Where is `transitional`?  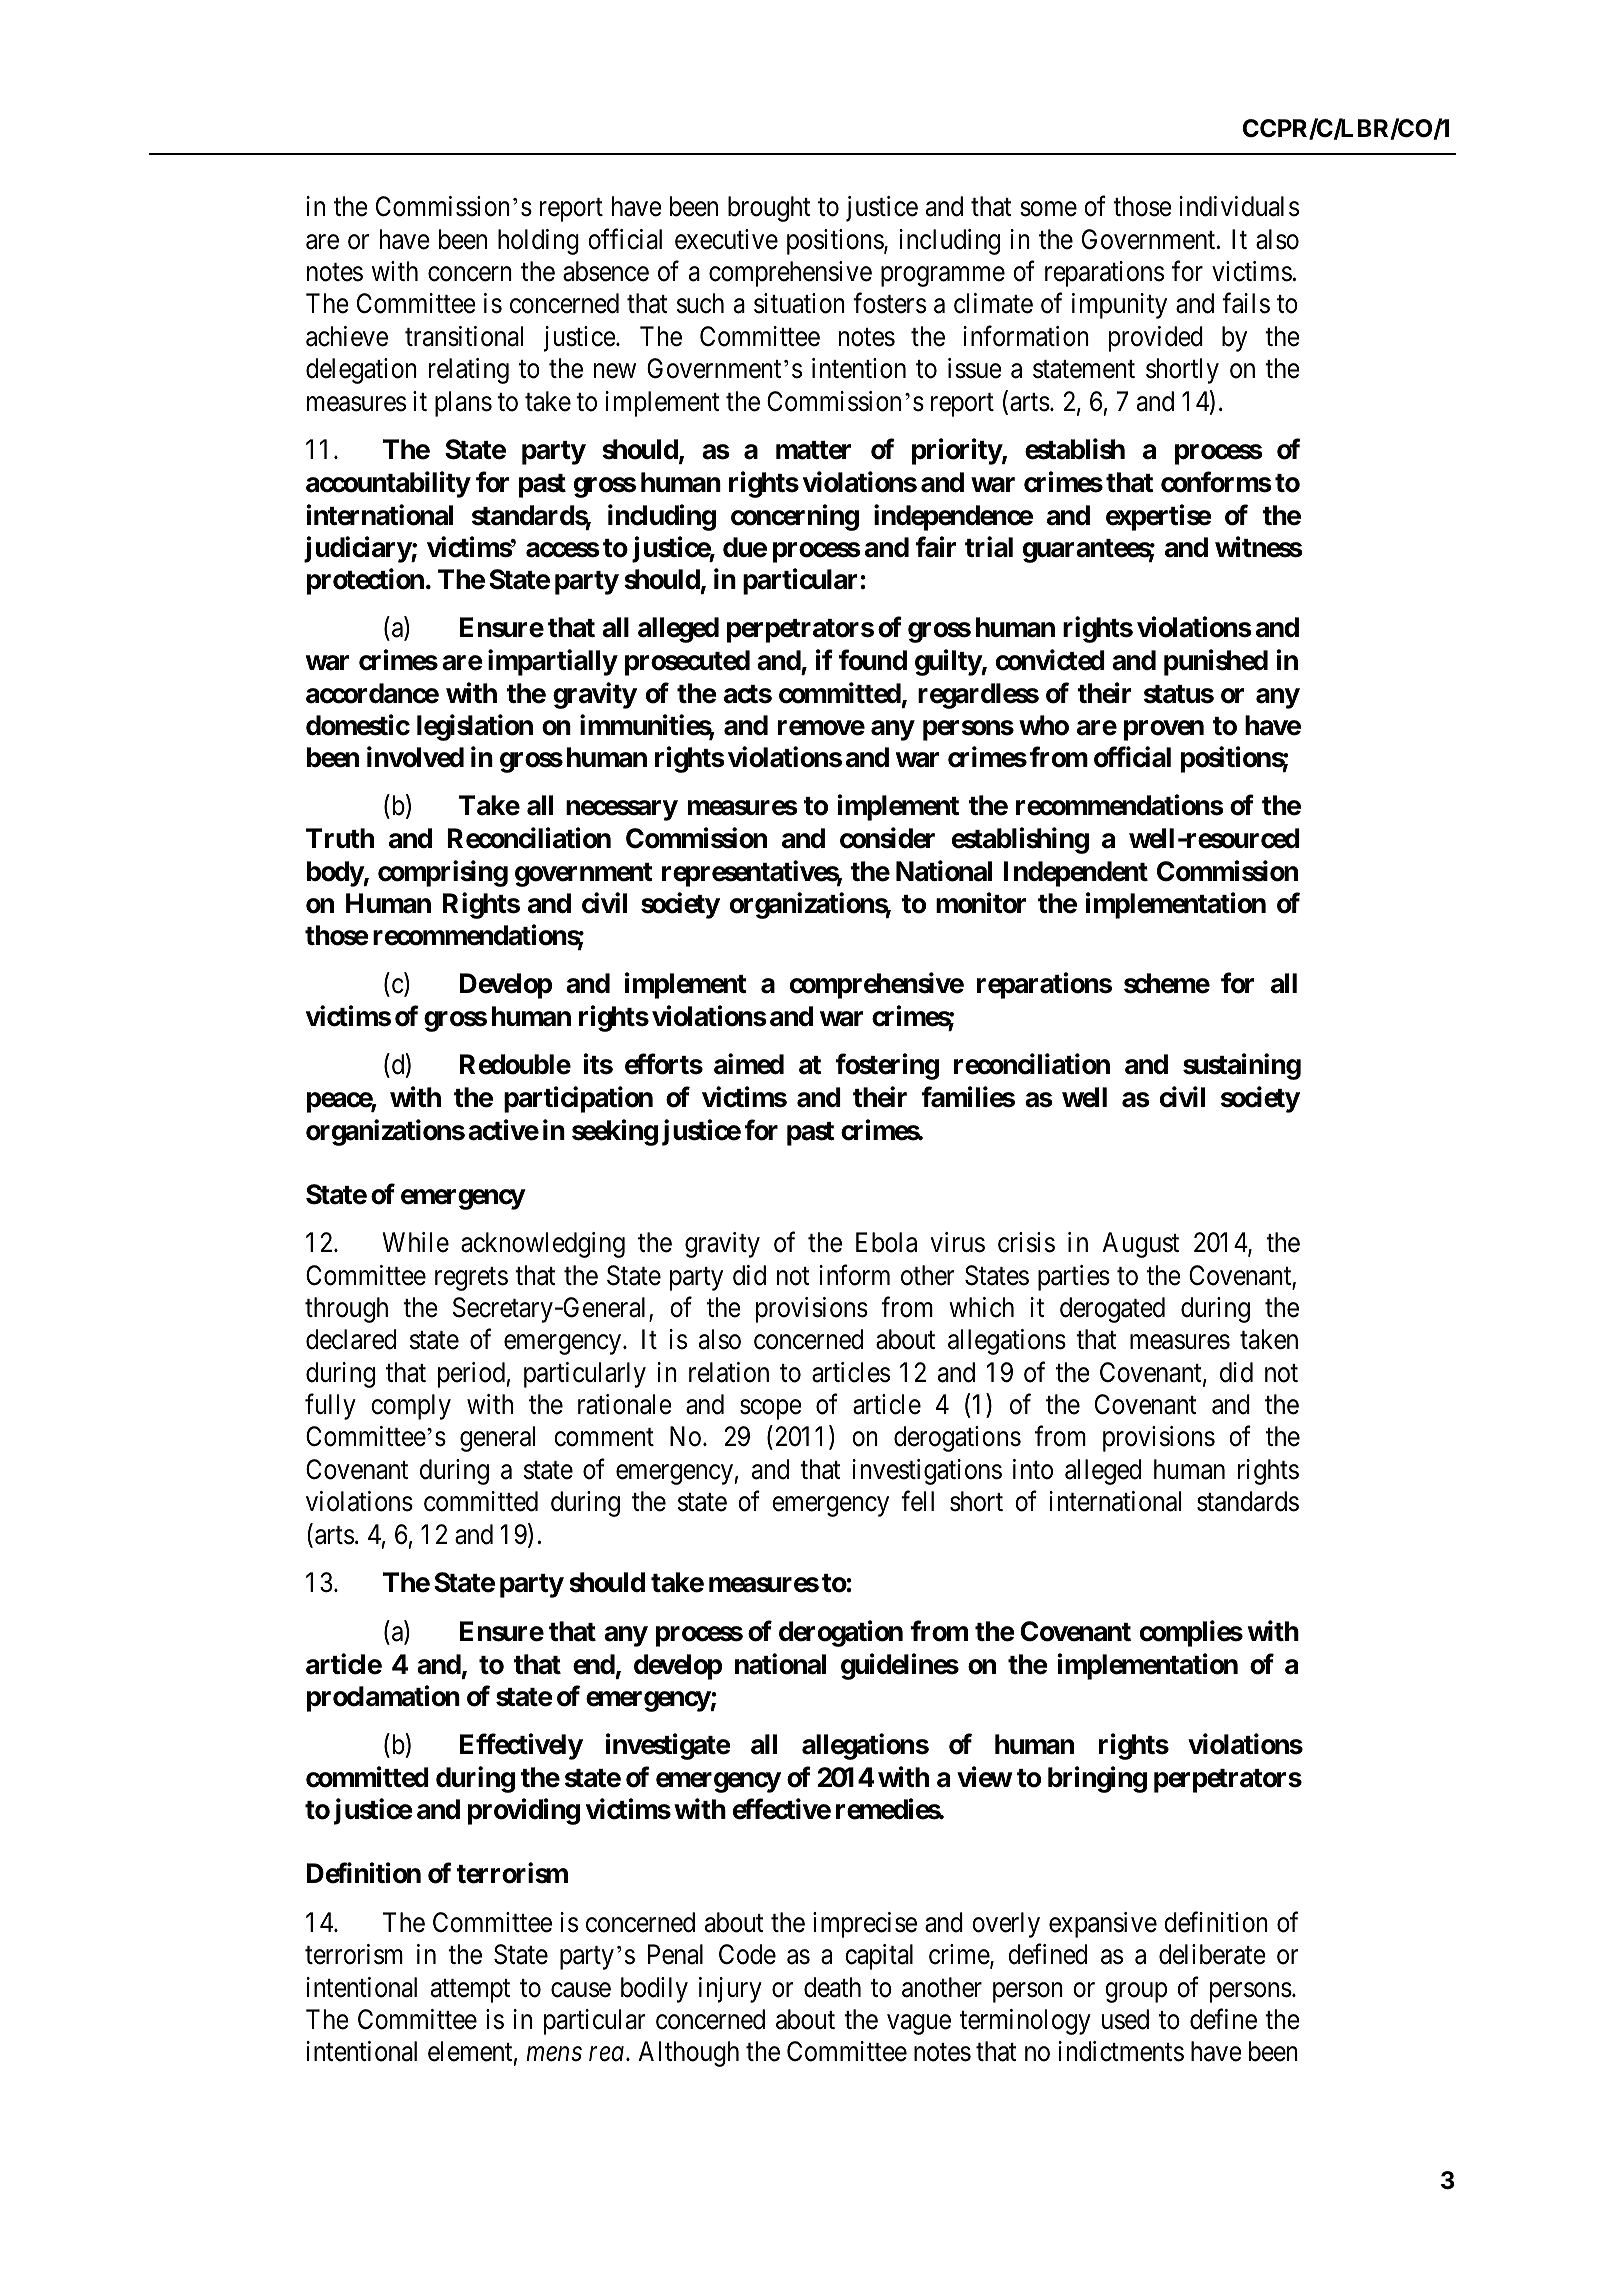
transitional is located at coordinates (464, 336).
